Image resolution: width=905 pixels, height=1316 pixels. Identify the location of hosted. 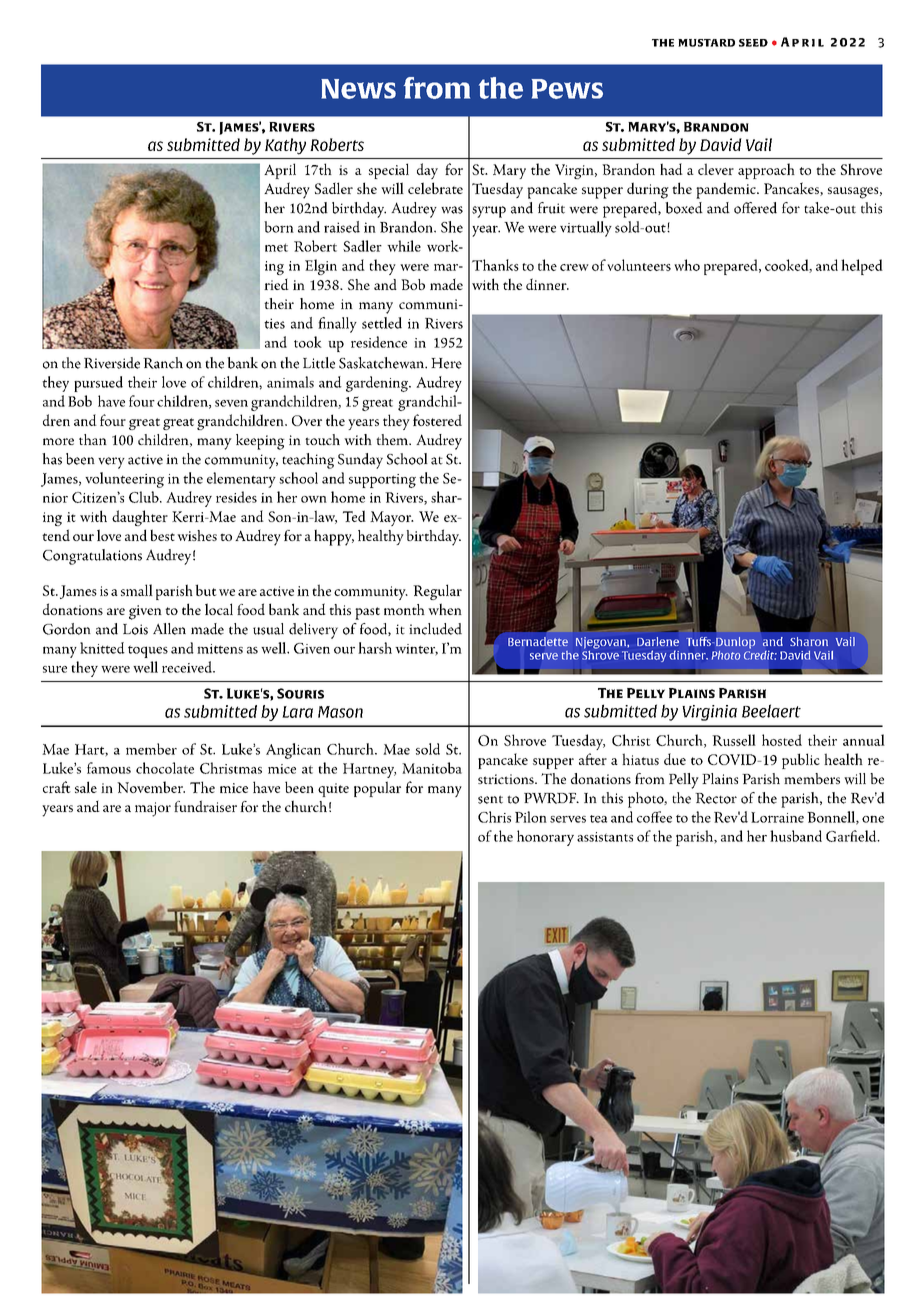
(782, 740).
